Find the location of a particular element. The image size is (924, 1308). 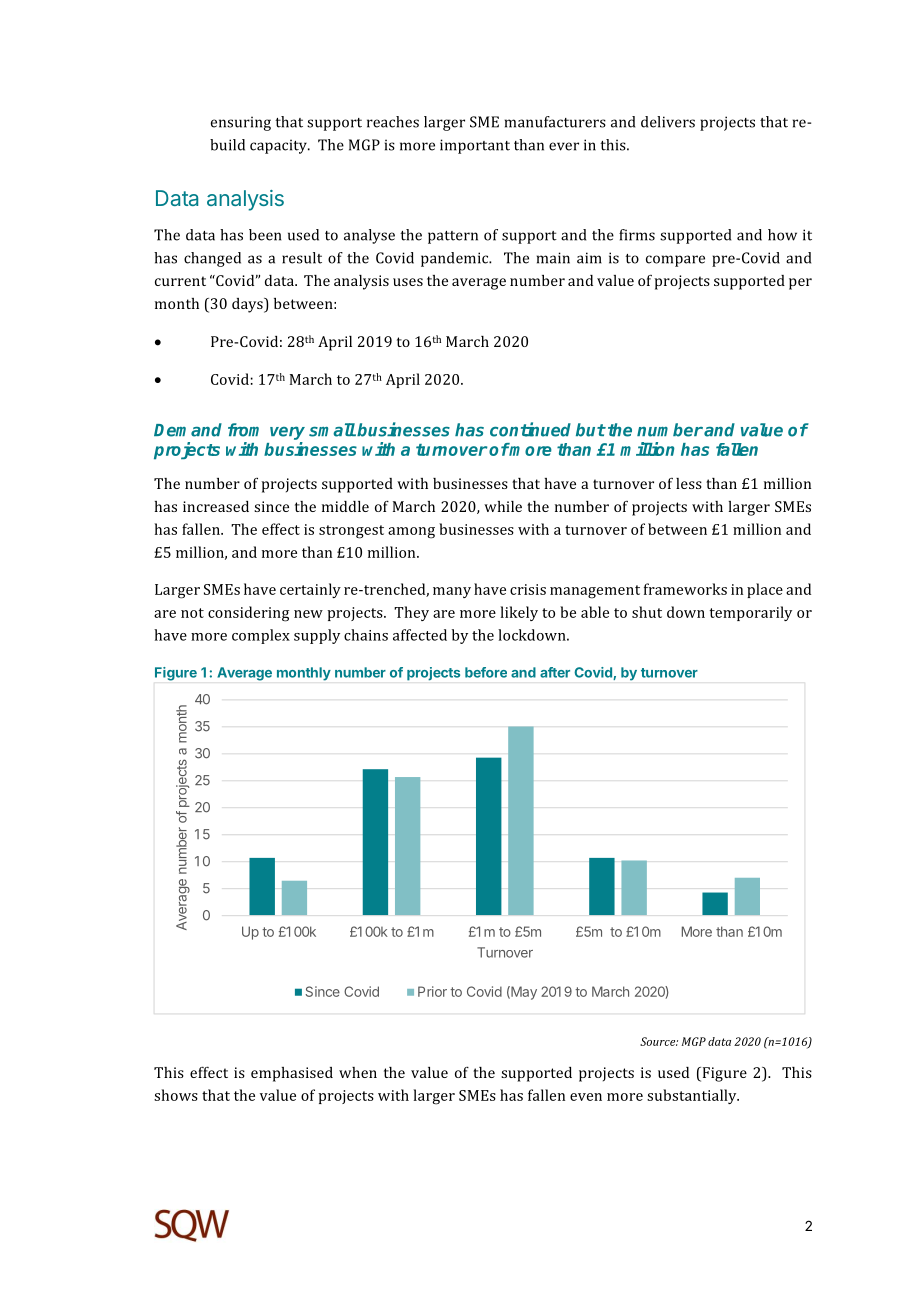

emphasised is located at coordinates (292, 1074).
